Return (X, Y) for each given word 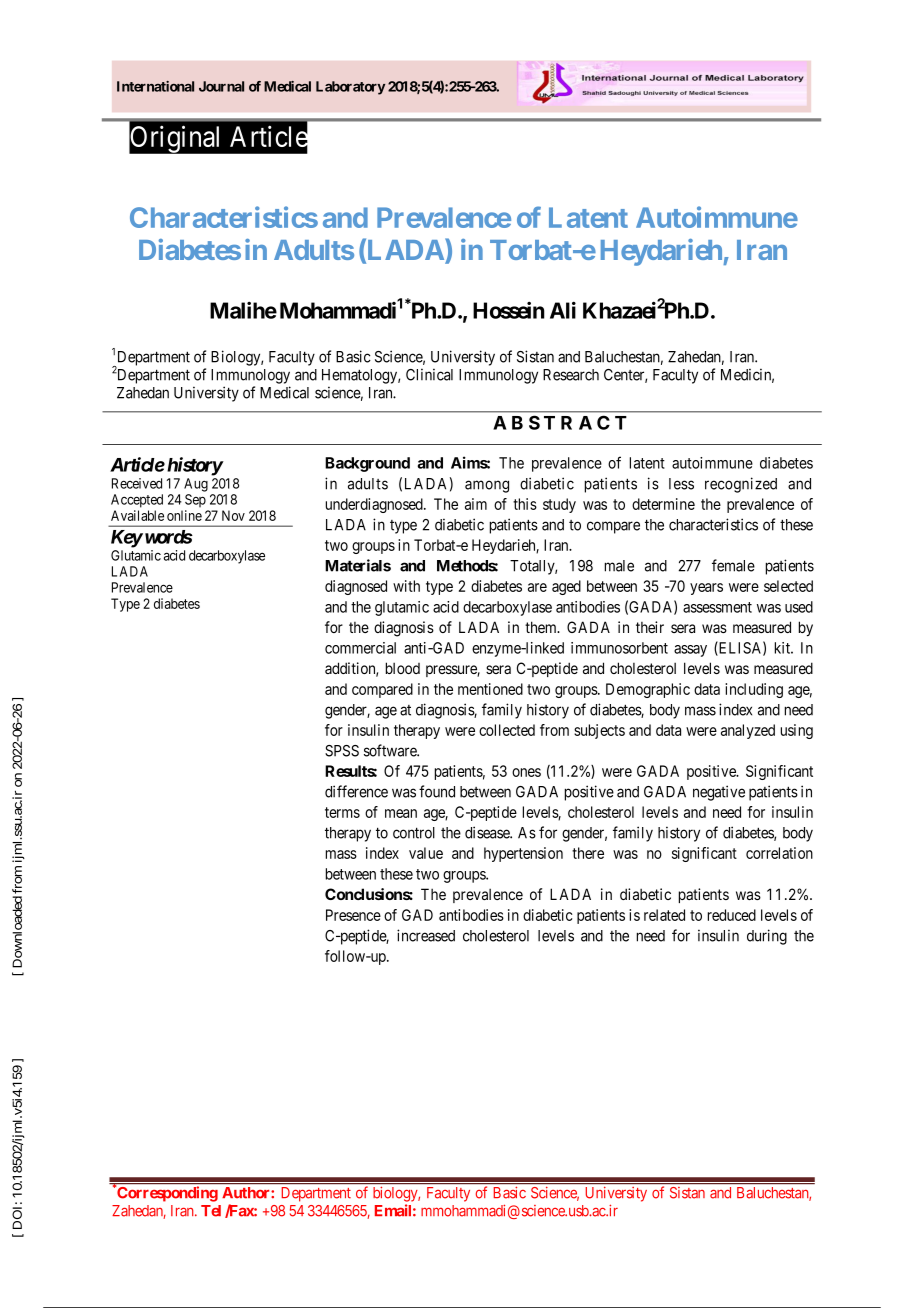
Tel (211, 1211)
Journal (221, 86)
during (767, 937)
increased (426, 935)
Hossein (509, 310)
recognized (741, 485)
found (437, 791)
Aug (196, 485)
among (487, 486)
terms (342, 812)
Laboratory (350, 88)
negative (719, 793)
